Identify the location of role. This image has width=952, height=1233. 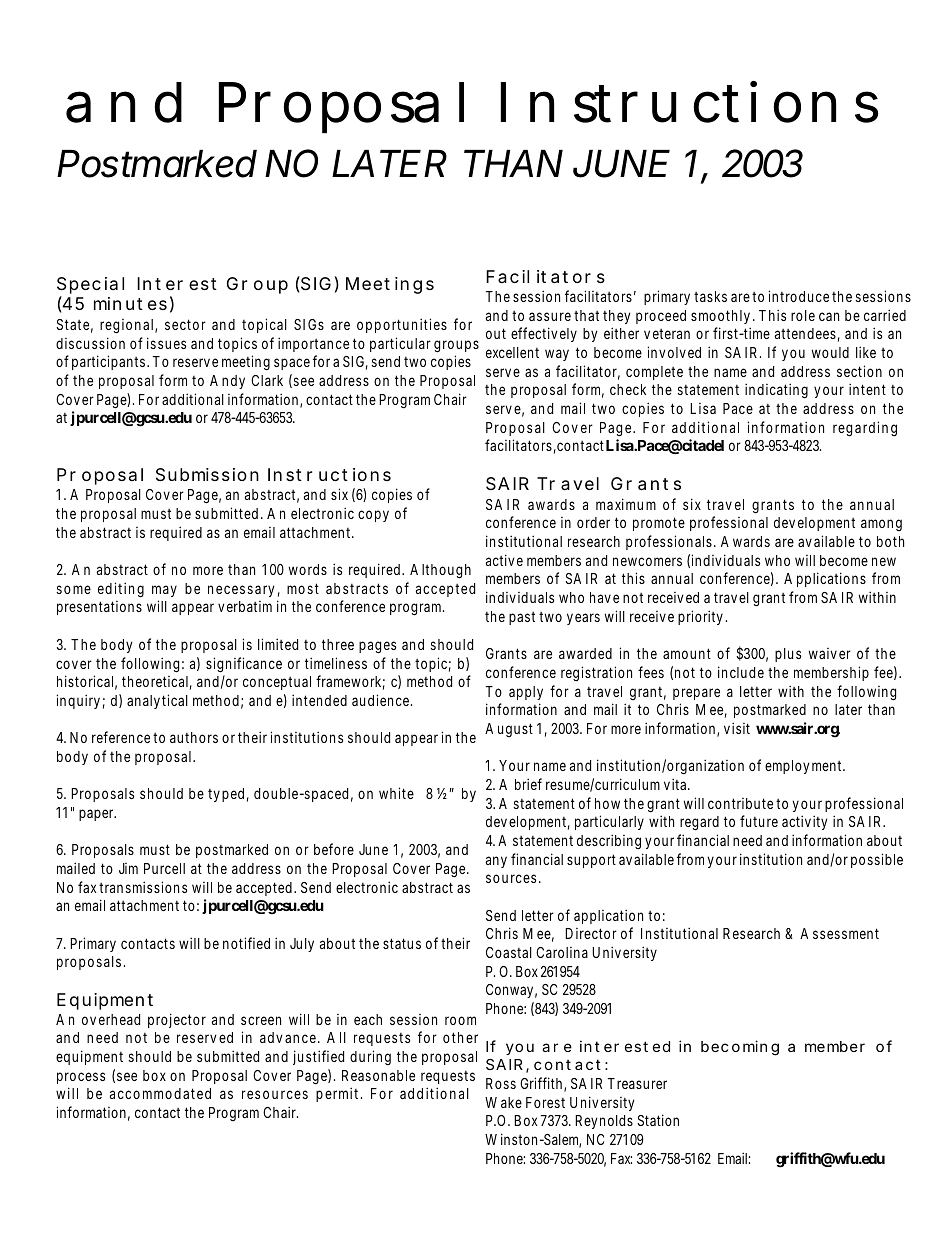
(803, 315).
